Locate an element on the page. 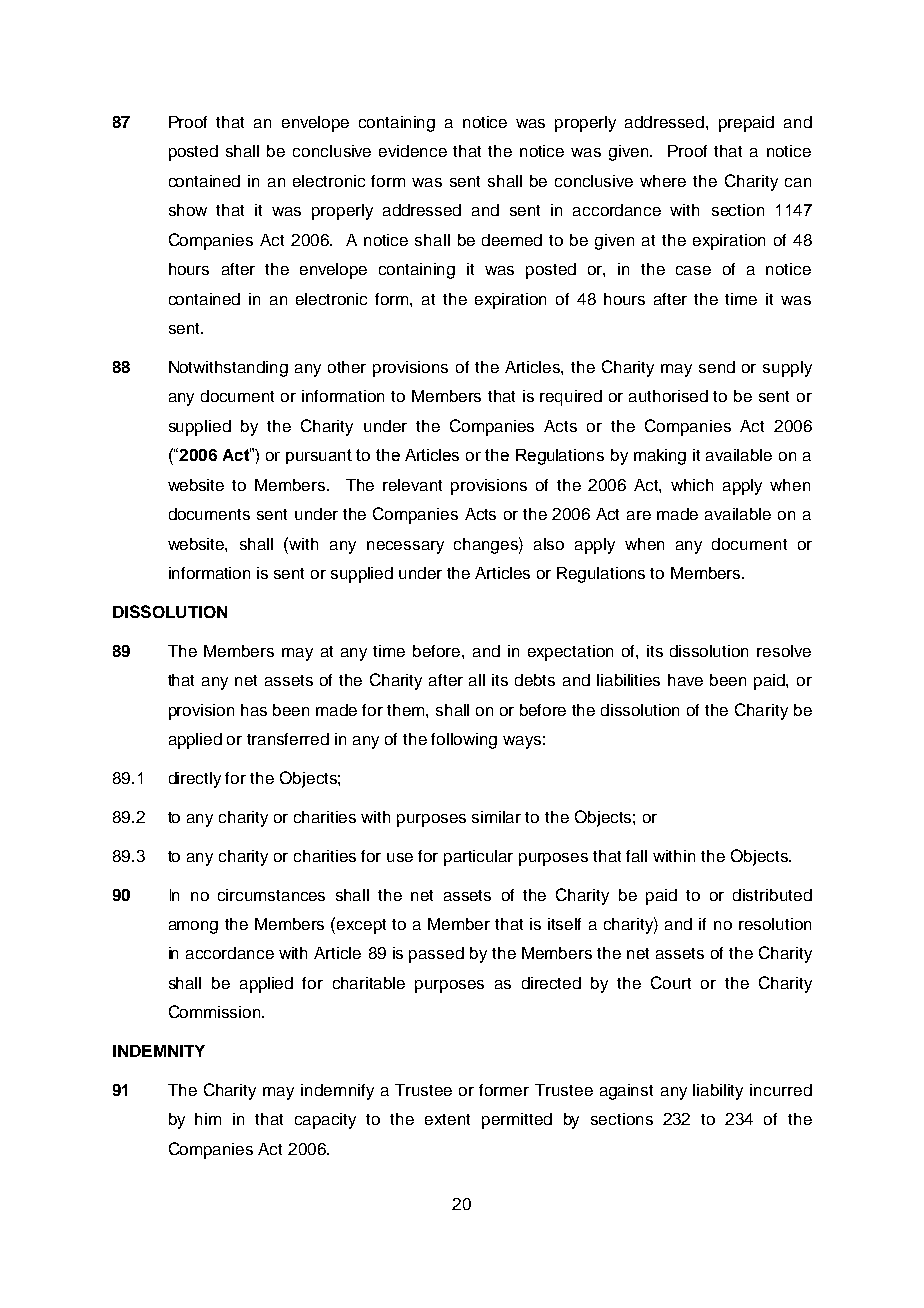 The width and height of the page is (924, 1308). circumstances is located at coordinates (271, 895).
